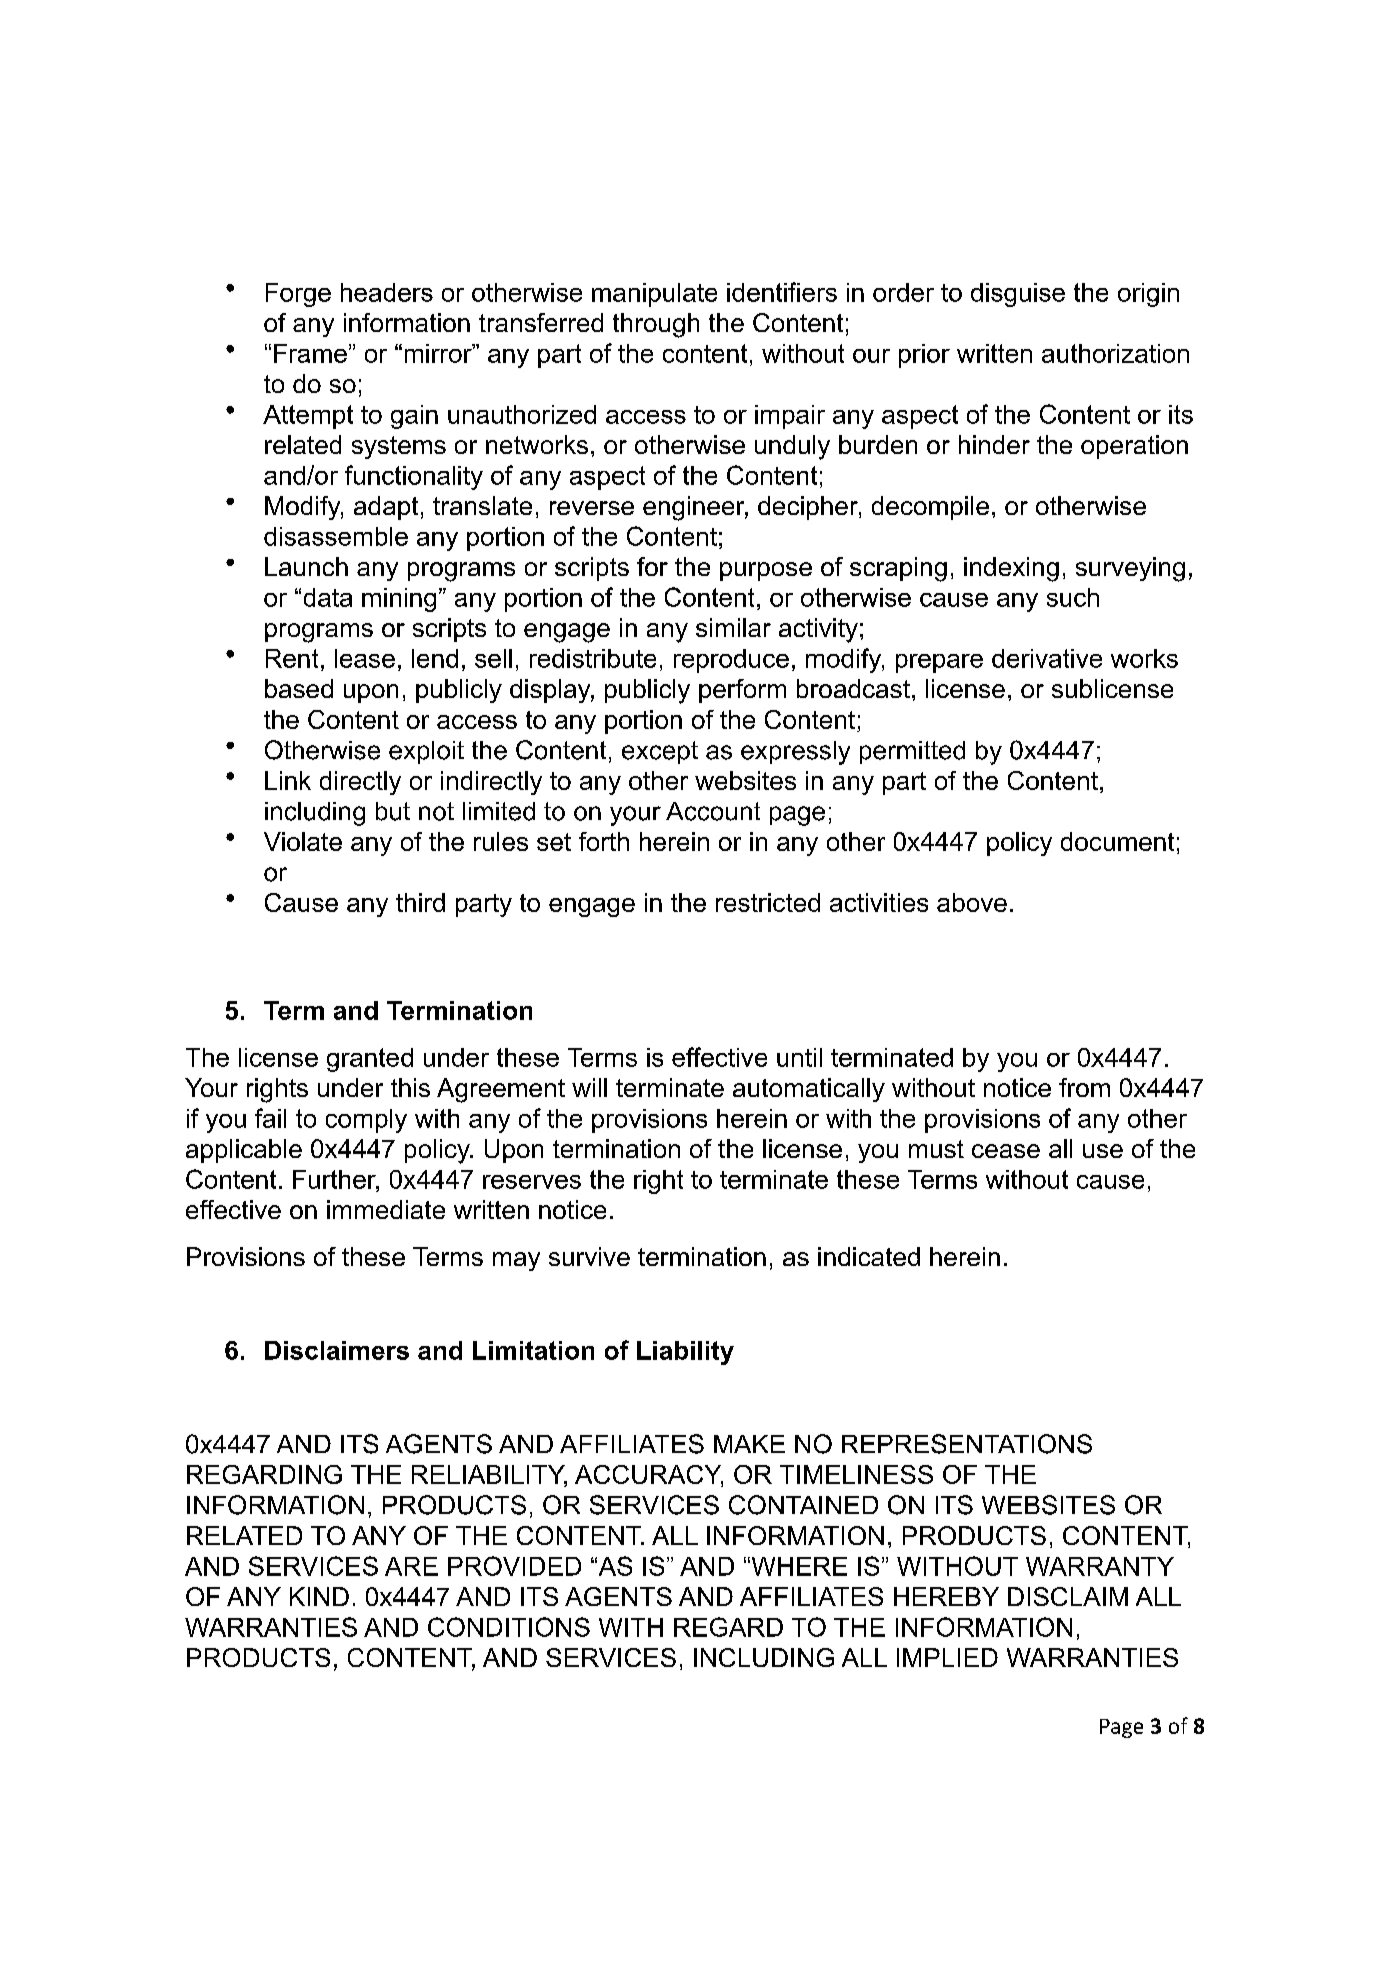  Describe the element at coordinates (1006, 1151) in the screenshot. I see `cease` at that location.
